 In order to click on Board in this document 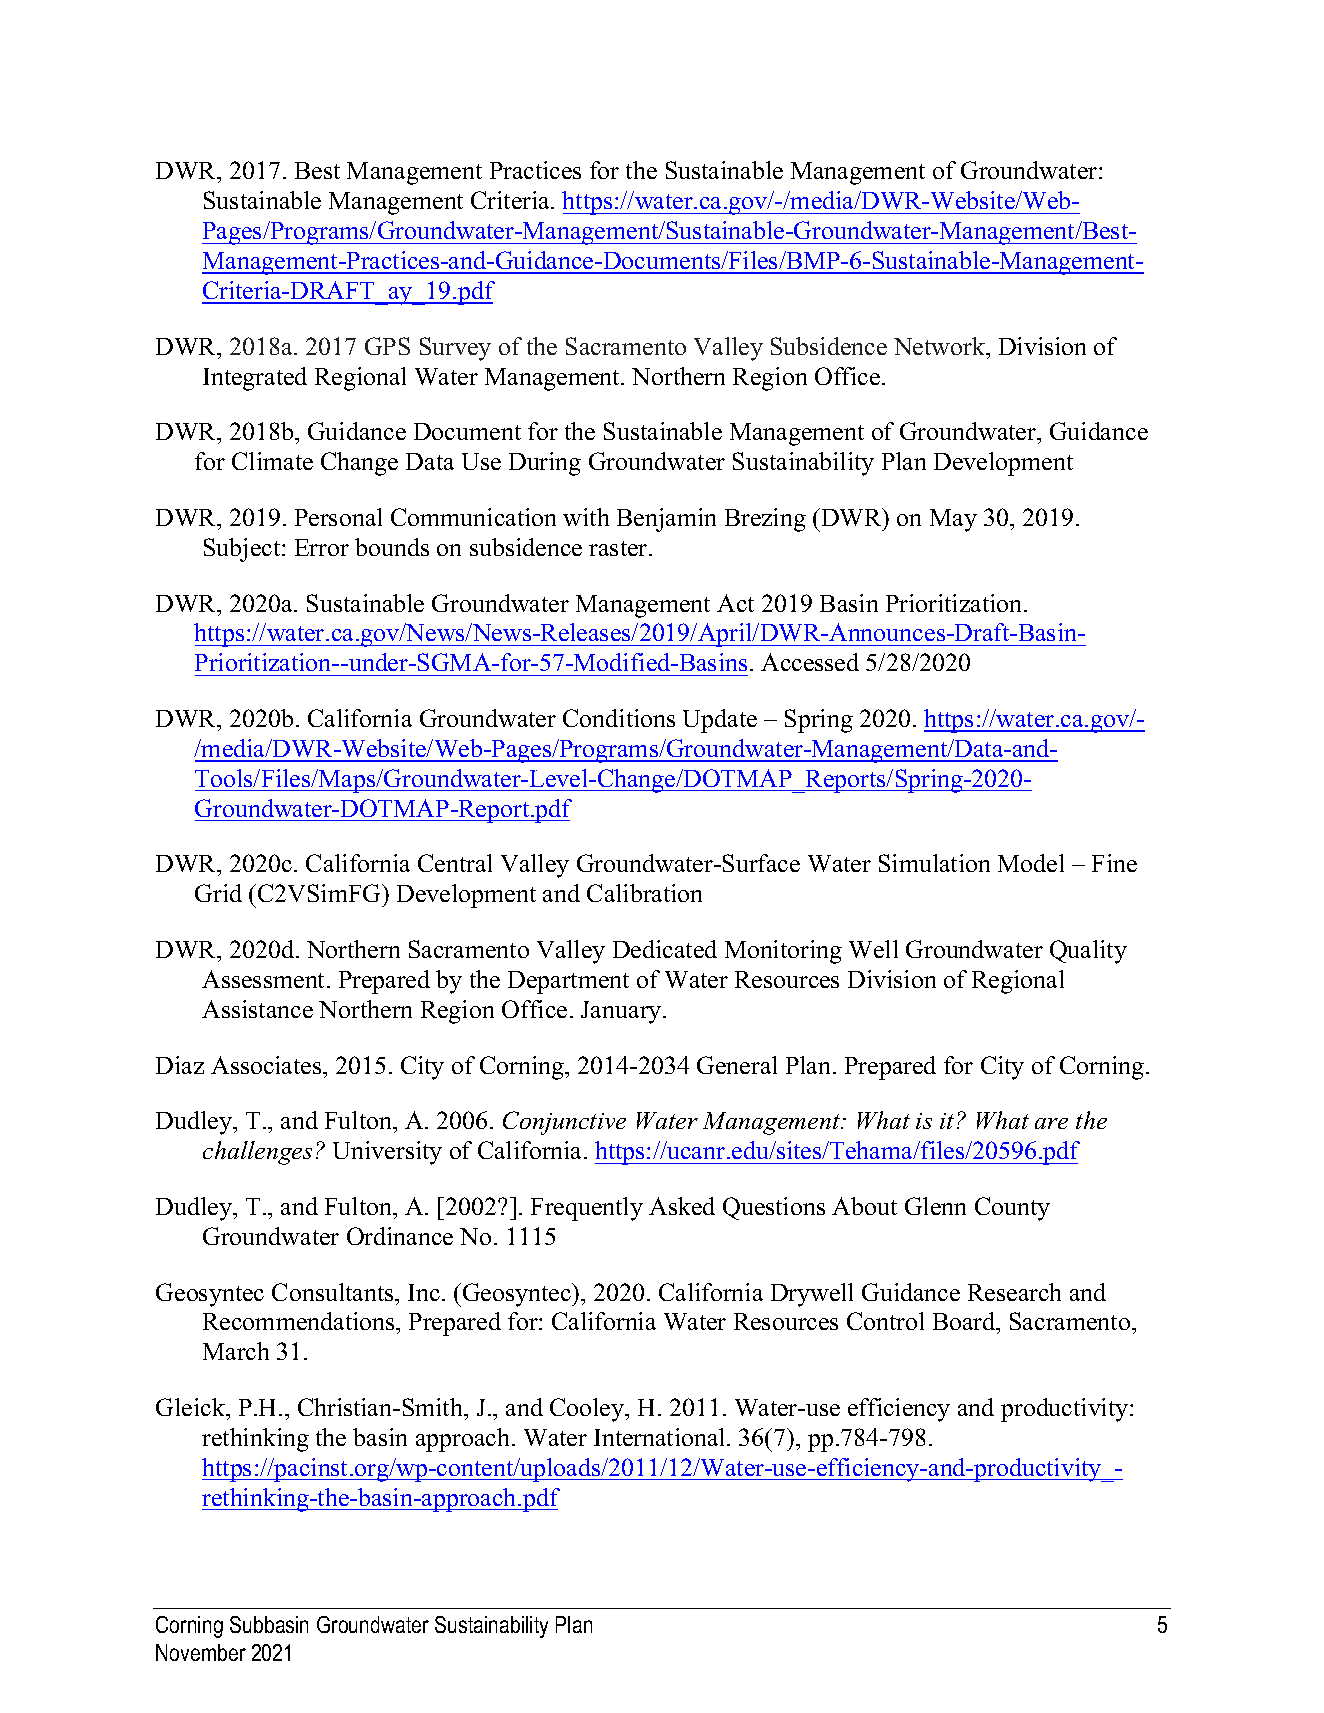, I will do `click(965, 1323)`.
